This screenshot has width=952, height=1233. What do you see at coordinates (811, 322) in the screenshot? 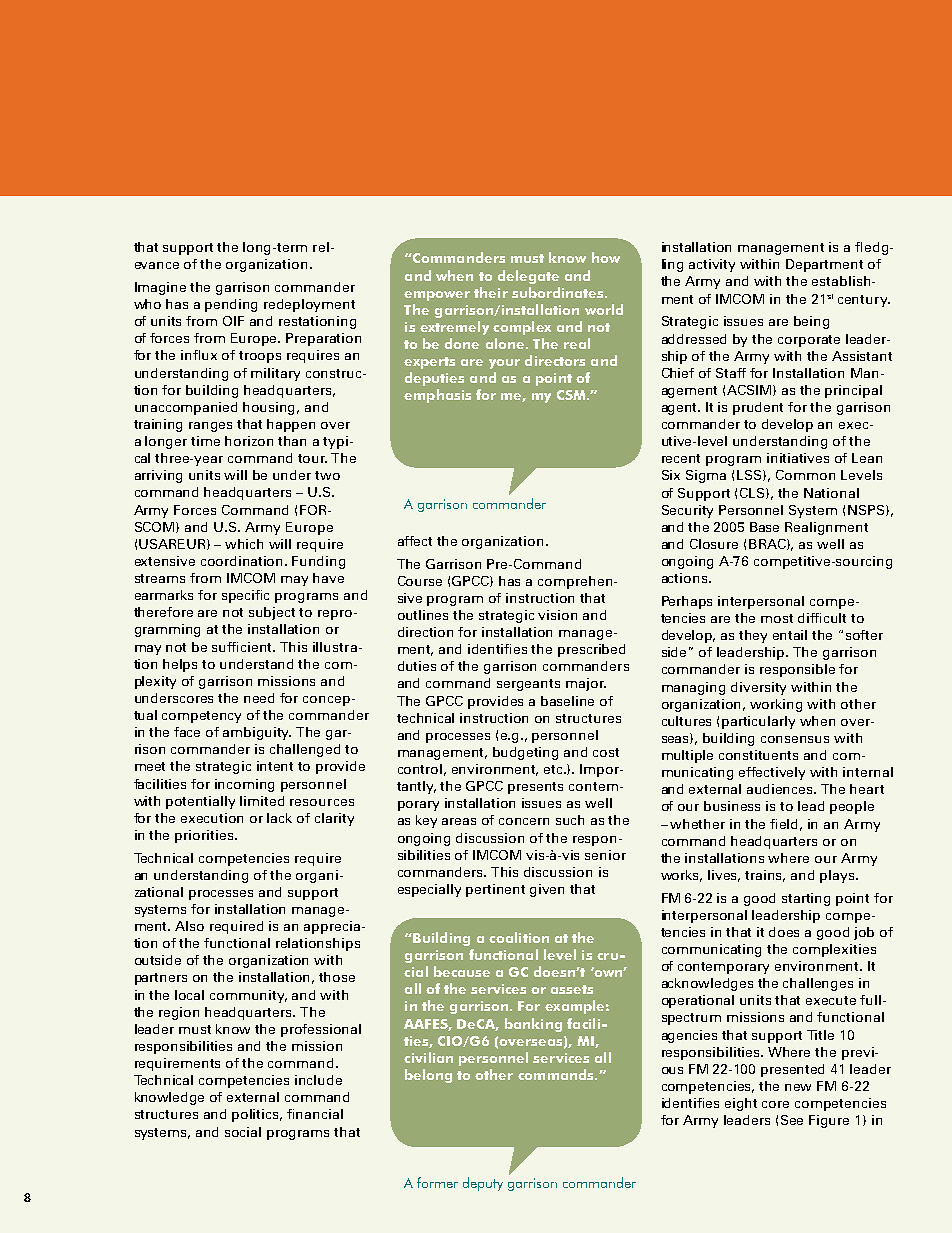
I see `being` at bounding box center [811, 322].
